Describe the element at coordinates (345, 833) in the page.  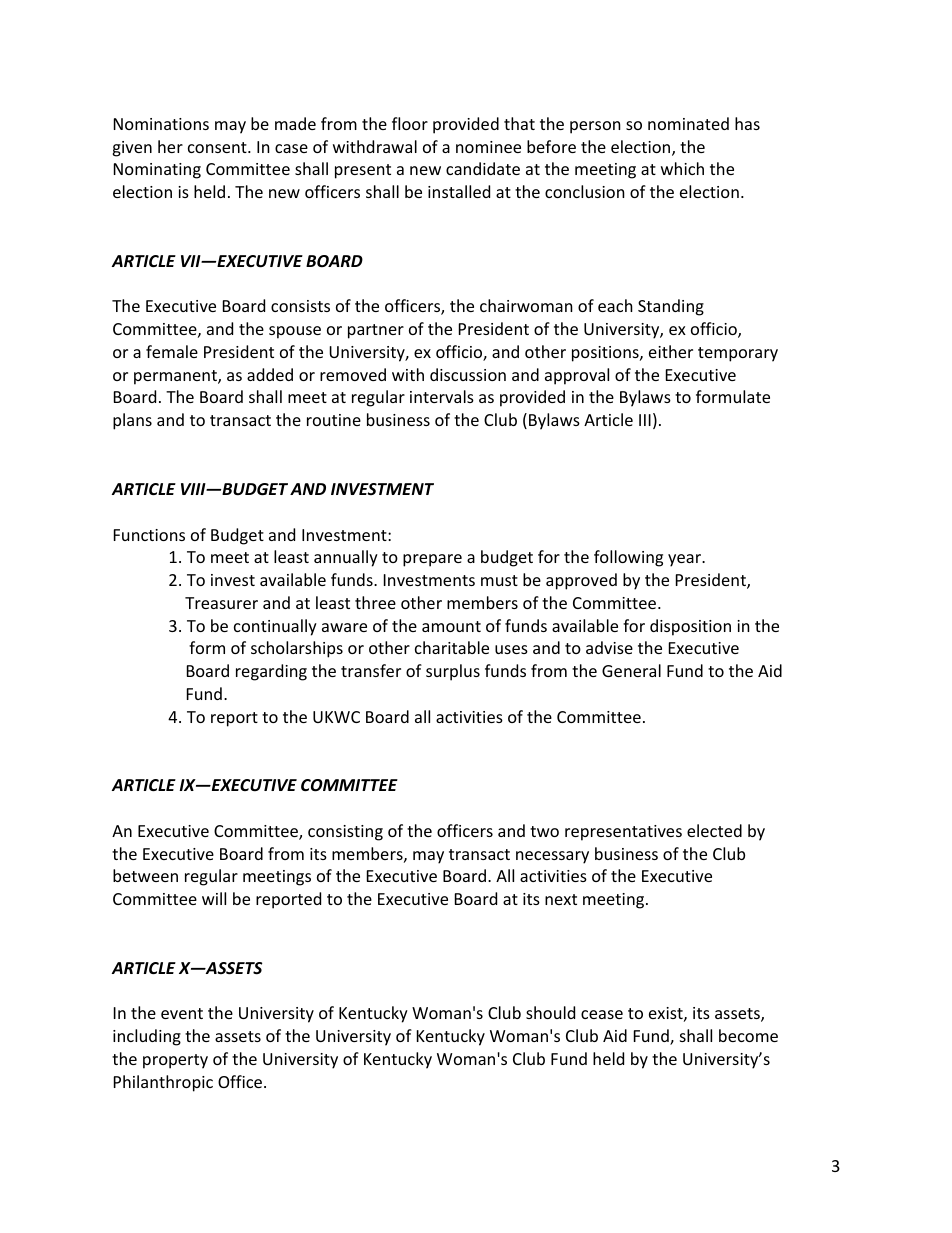
I see `consisting` at that location.
